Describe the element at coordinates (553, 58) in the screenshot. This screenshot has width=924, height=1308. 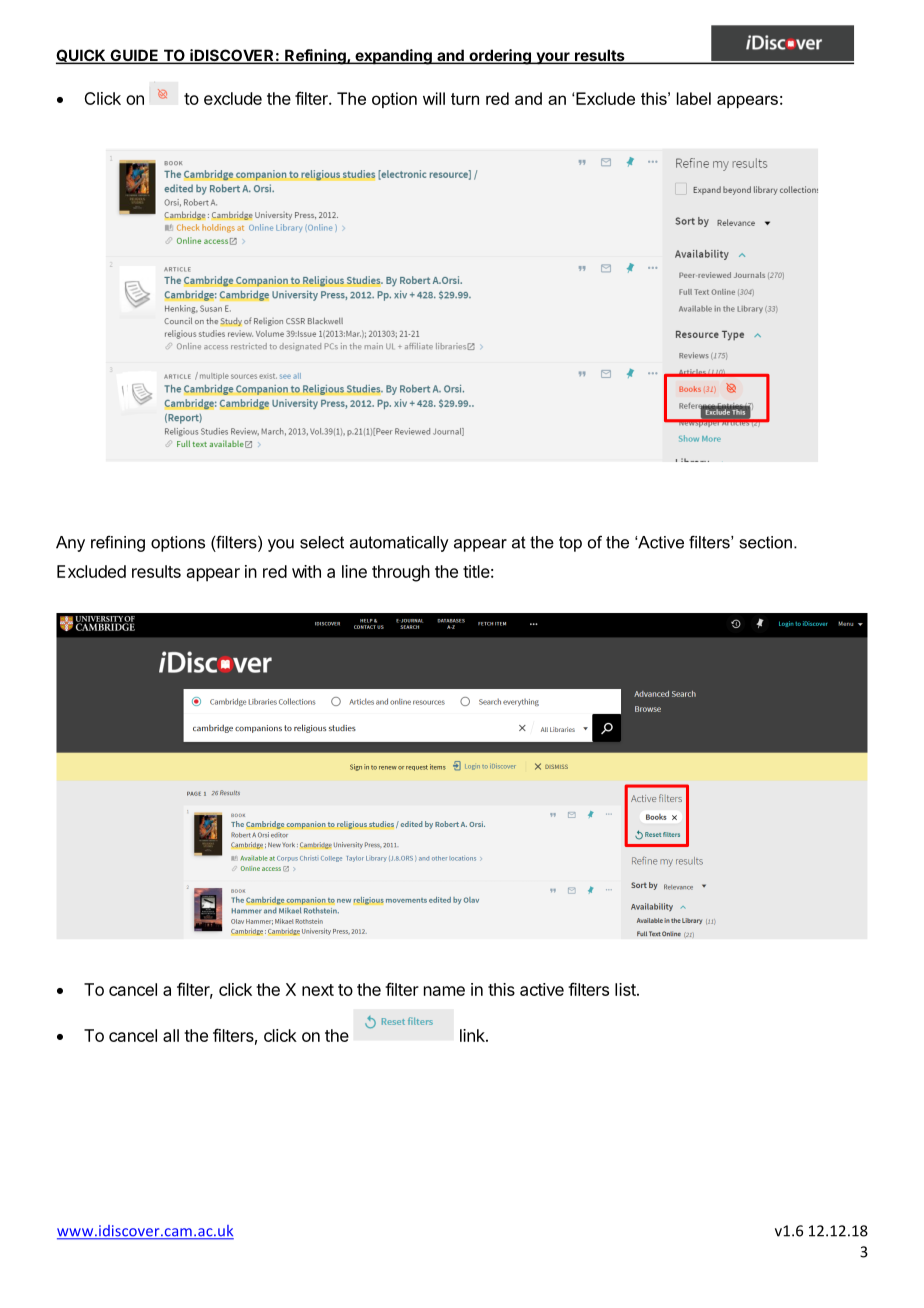
I see `your` at that location.
